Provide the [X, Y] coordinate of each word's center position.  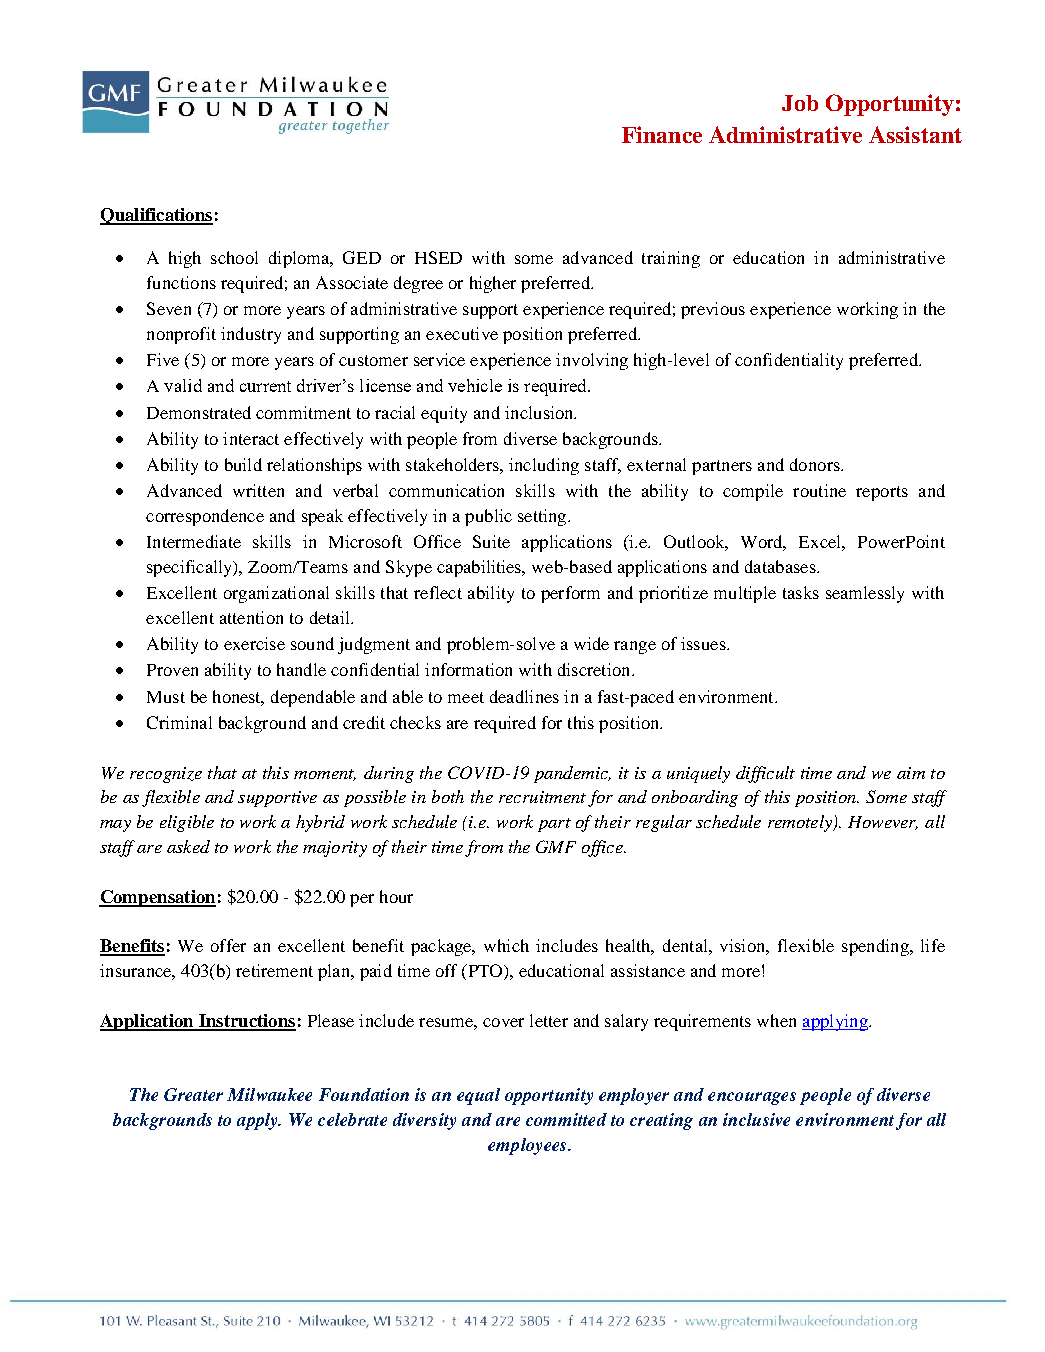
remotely [801, 823]
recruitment [542, 797]
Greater [193, 1094]
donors [816, 464]
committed [566, 1119]
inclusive [756, 1119]
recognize [166, 775]
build [243, 464]
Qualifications [156, 216]
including [544, 466]
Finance [662, 134]
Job [800, 103]
